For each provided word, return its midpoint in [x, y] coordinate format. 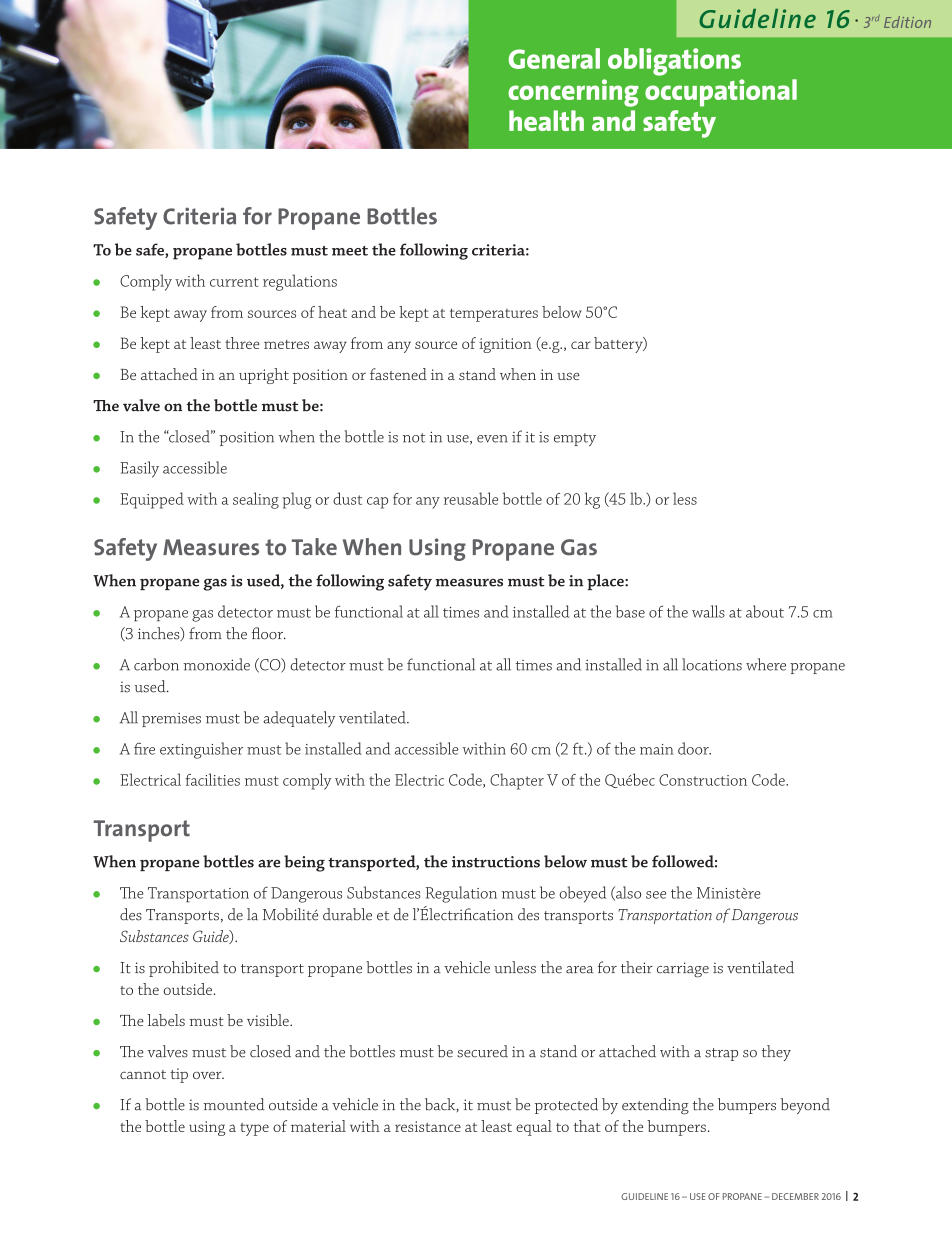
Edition [907, 22]
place [606, 582]
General [554, 58]
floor [269, 633]
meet [350, 251]
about [765, 611]
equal [534, 1128]
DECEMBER [795, 1196]
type [254, 1129]
